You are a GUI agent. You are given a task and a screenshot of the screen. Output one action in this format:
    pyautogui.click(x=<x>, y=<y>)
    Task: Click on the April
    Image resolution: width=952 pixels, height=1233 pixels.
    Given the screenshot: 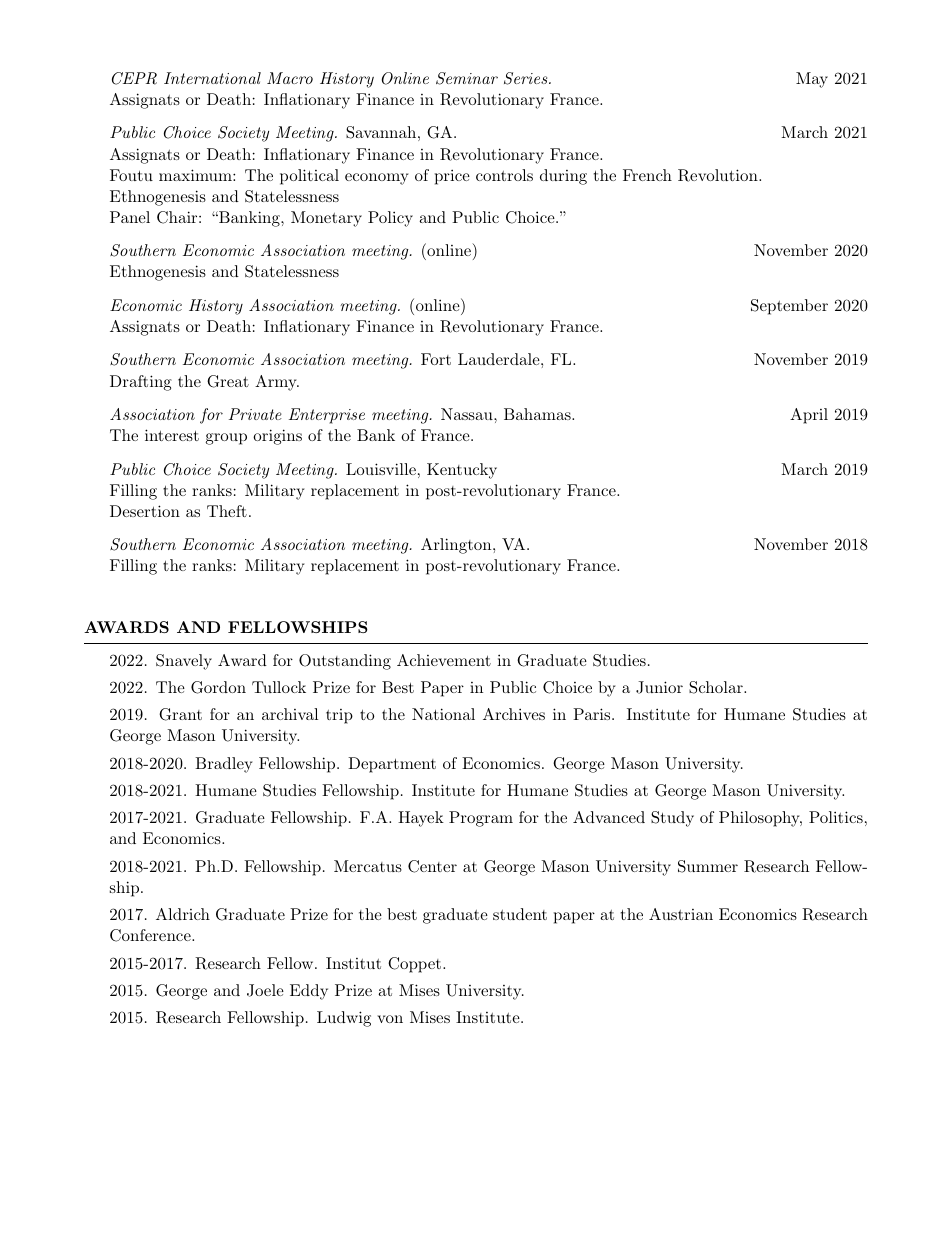 What is the action you would take?
    pyautogui.click(x=809, y=416)
